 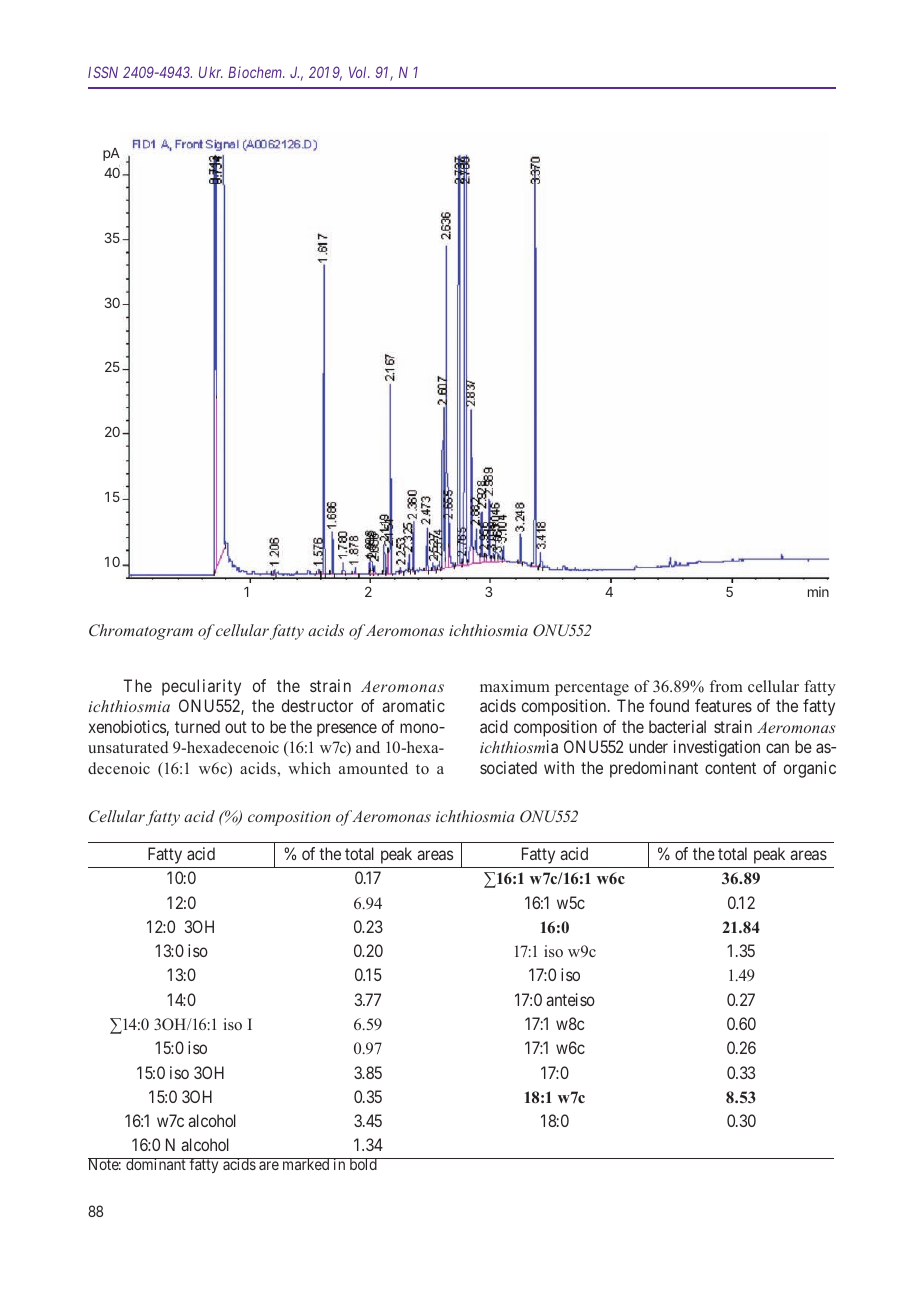 What do you see at coordinates (197, 726) in the screenshot?
I see `turned` at bounding box center [197, 726].
